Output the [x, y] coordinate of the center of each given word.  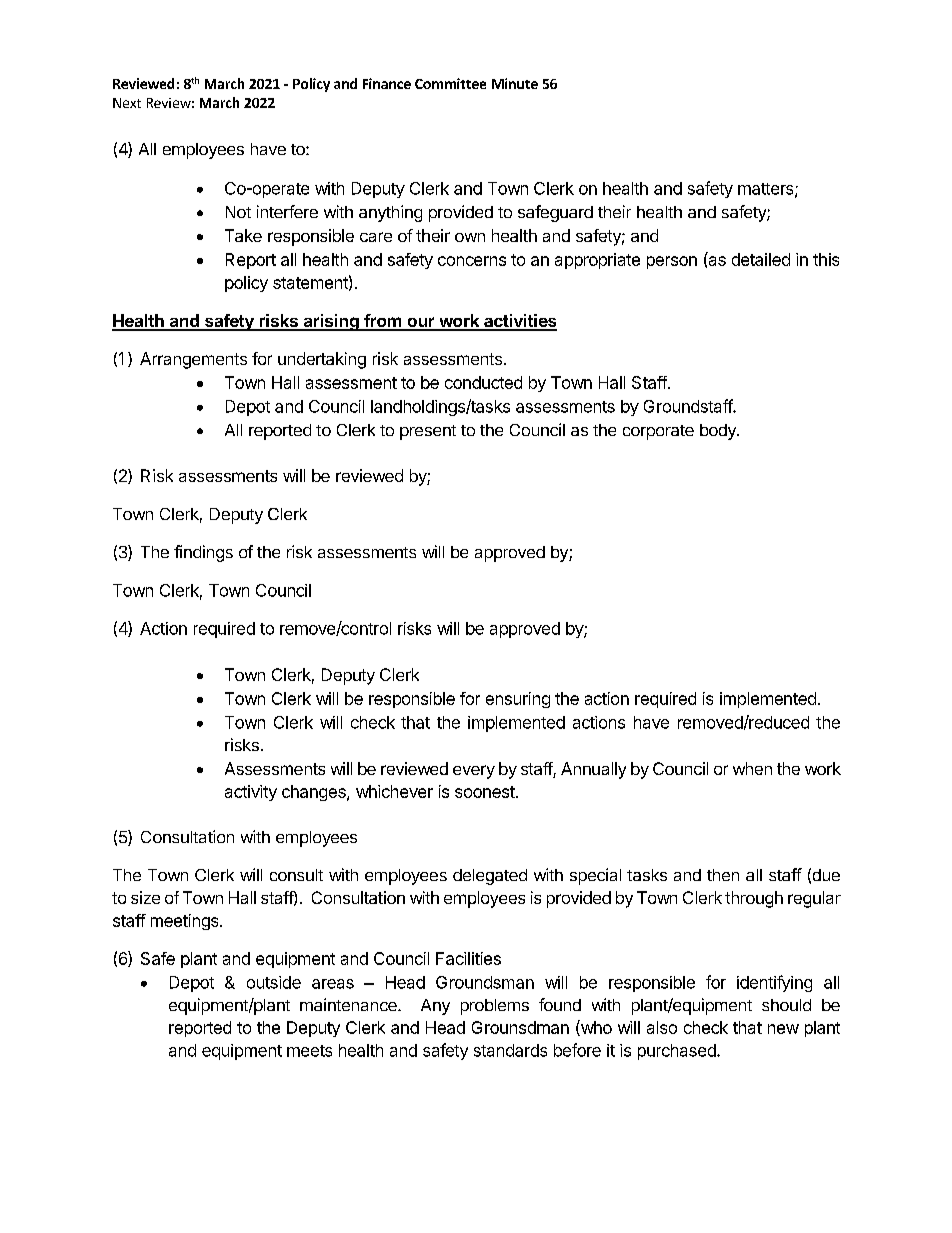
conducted [483, 382]
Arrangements [193, 360]
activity [251, 793]
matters [767, 190]
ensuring [518, 700]
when [752, 768]
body [719, 432]
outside [274, 982]
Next [127, 103]
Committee [450, 83]
